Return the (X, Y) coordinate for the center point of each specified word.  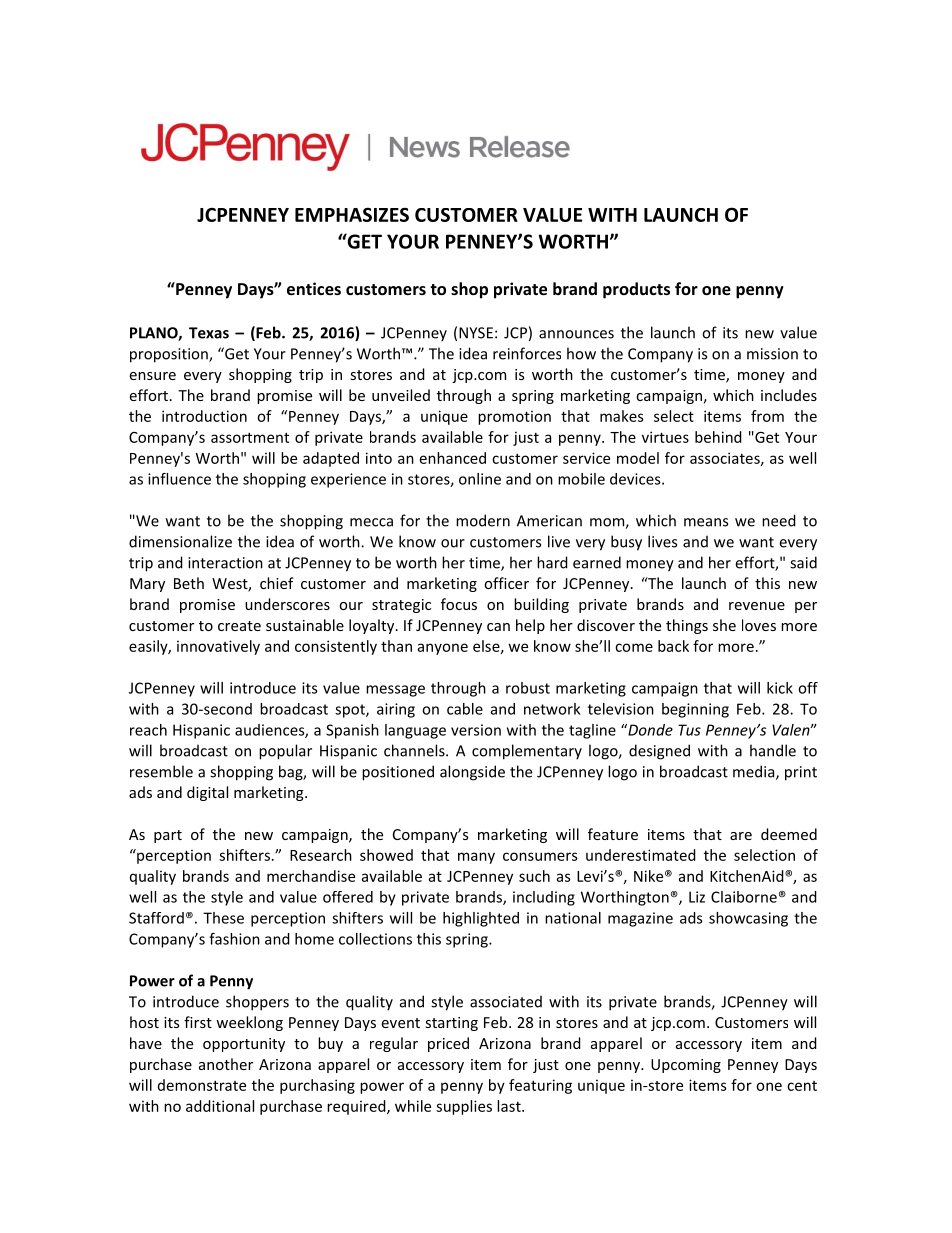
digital (207, 793)
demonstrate (202, 1085)
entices (314, 288)
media (755, 772)
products (636, 290)
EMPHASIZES (352, 214)
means (706, 522)
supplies (464, 1107)
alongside (472, 773)
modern (483, 520)
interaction (225, 563)
